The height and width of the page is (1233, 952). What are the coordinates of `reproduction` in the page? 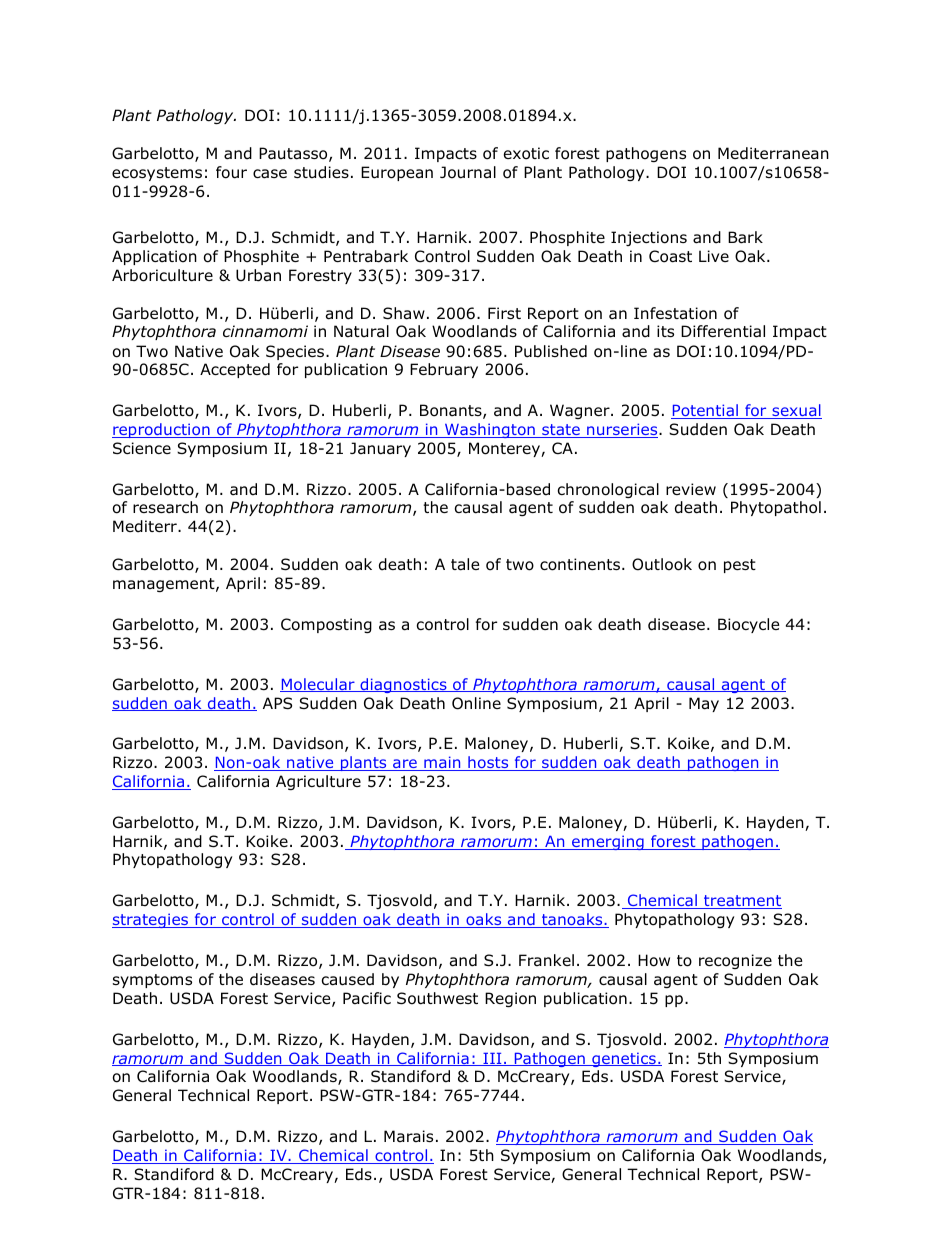 It's located at (162, 430).
